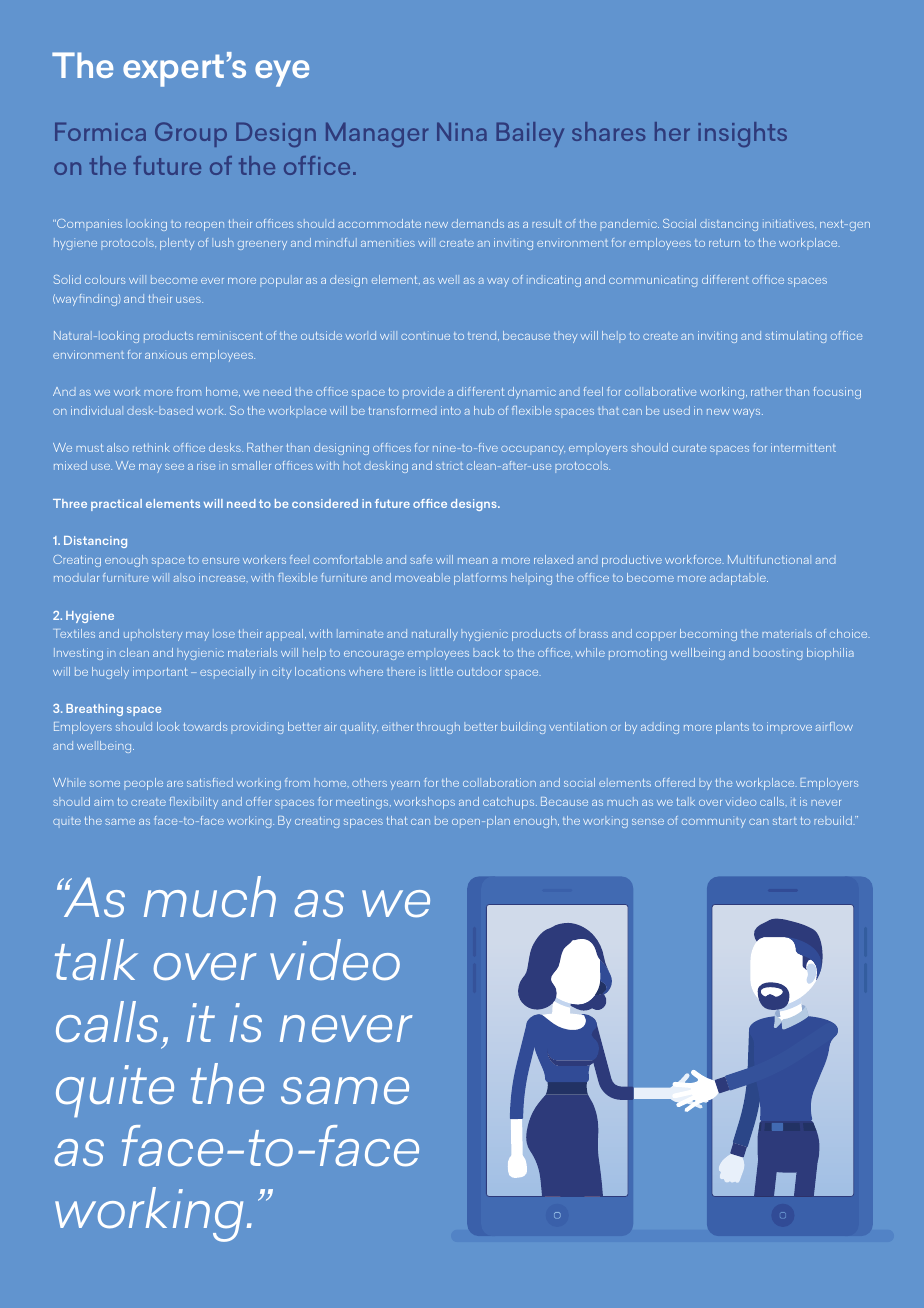 Image resolution: width=924 pixels, height=1308 pixels. Describe the element at coordinates (462, 132) in the document. I see `Nina` at that location.
